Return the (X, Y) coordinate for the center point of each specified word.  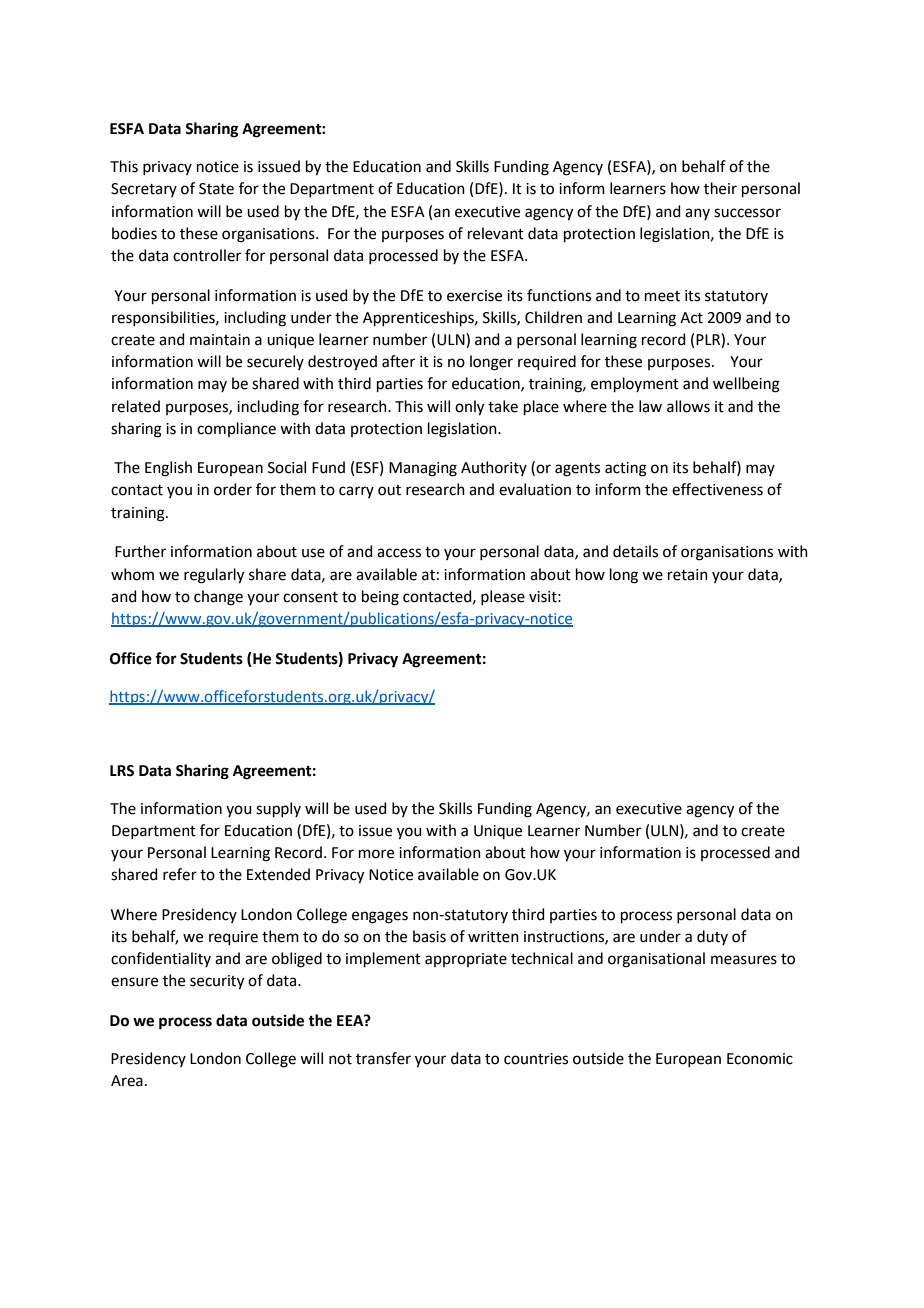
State (216, 189)
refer (180, 874)
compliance (236, 429)
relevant (496, 233)
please (503, 597)
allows (688, 406)
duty (712, 937)
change (218, 598)
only (469, 408)
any (697, 214)
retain (688, 575)
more (376, 854)
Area (127, 1081)
